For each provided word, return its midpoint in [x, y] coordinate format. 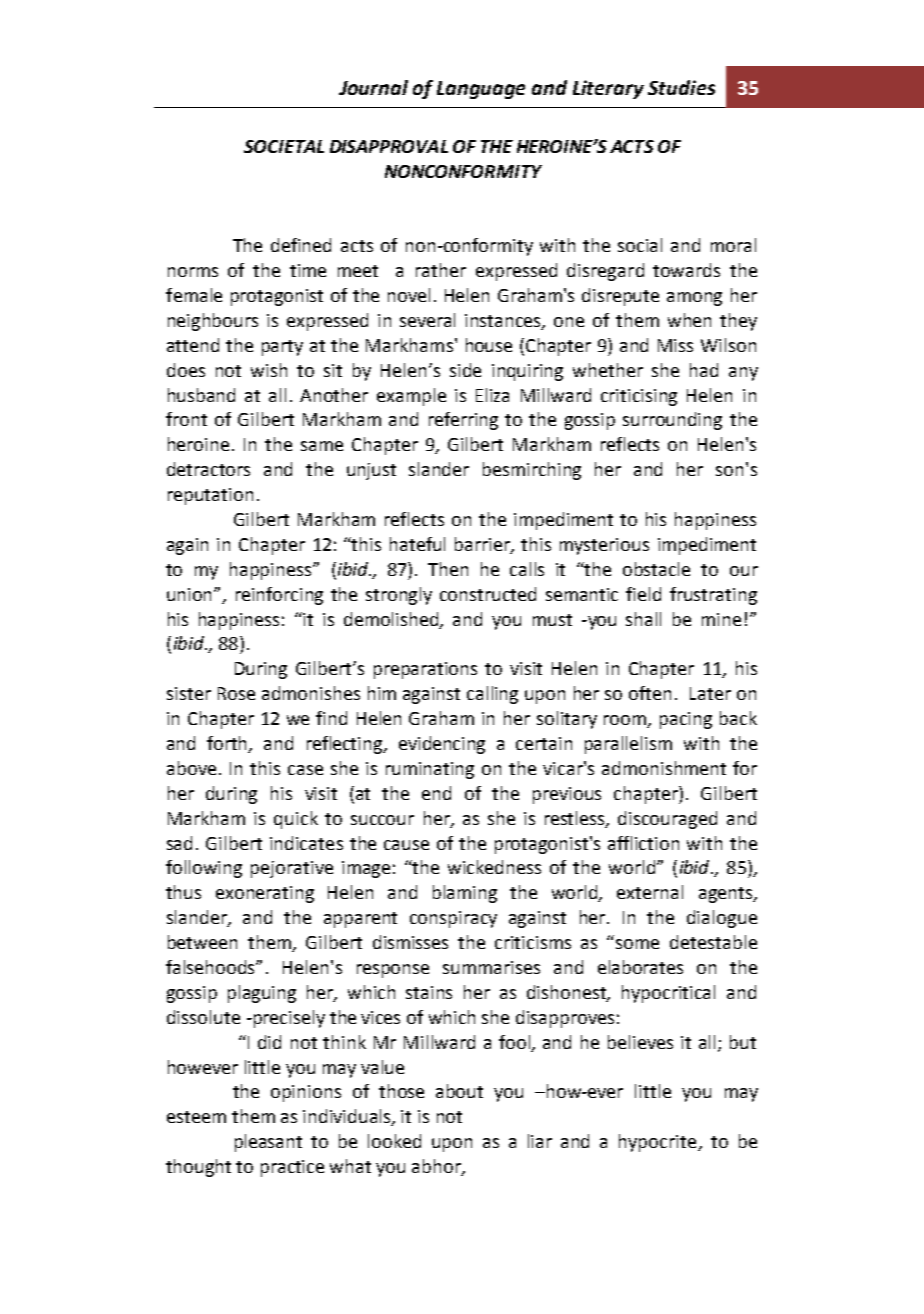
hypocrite [659, 1143]
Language [481, 90]
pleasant [268, 1143]
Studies [681, 87]
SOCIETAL [284, 146]
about [459, 1091]
